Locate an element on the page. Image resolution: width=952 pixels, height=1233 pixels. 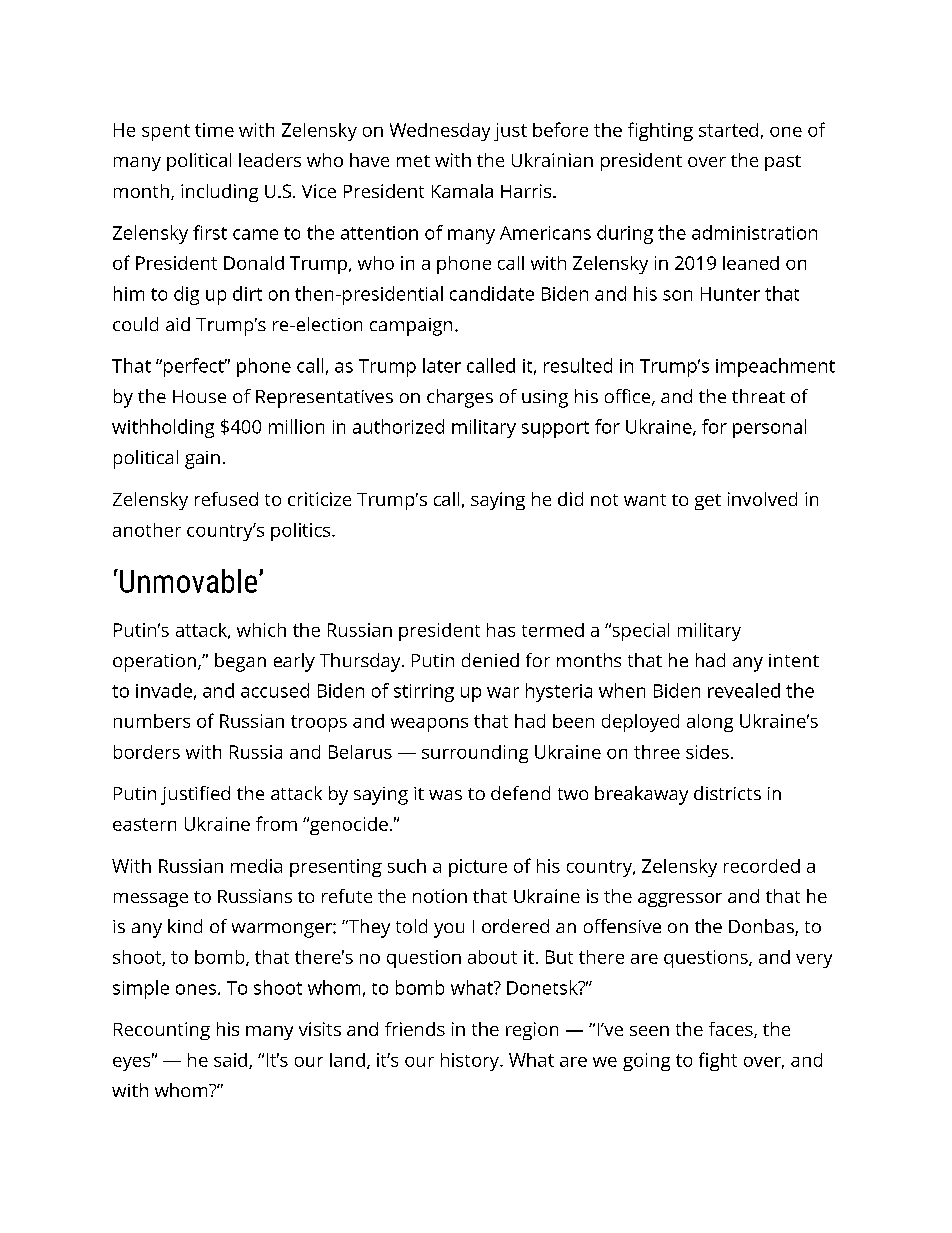
was is located at coordinates (445, 795).
